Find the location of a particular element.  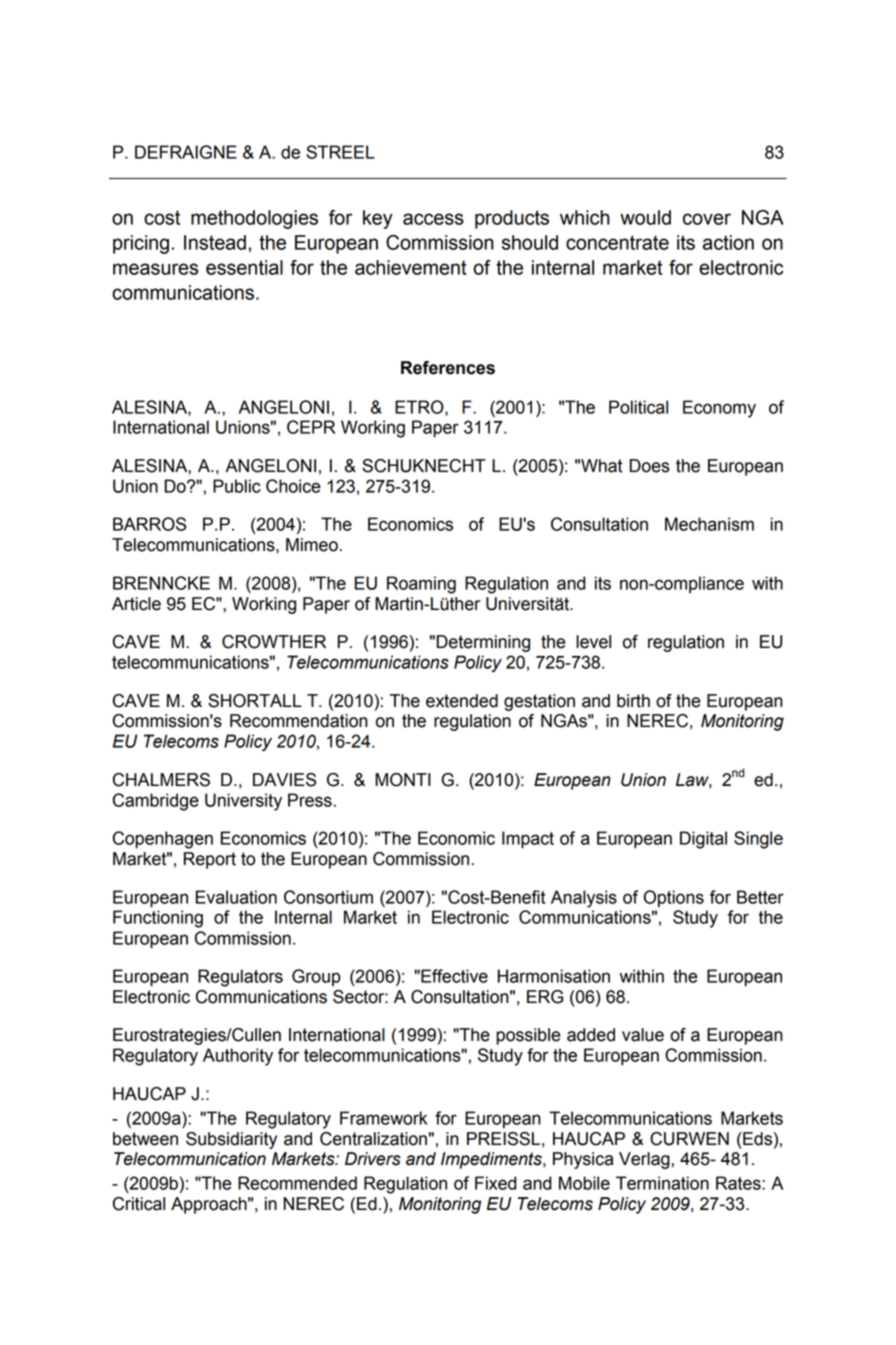

Roaming is located at coordinates (421, 585).
